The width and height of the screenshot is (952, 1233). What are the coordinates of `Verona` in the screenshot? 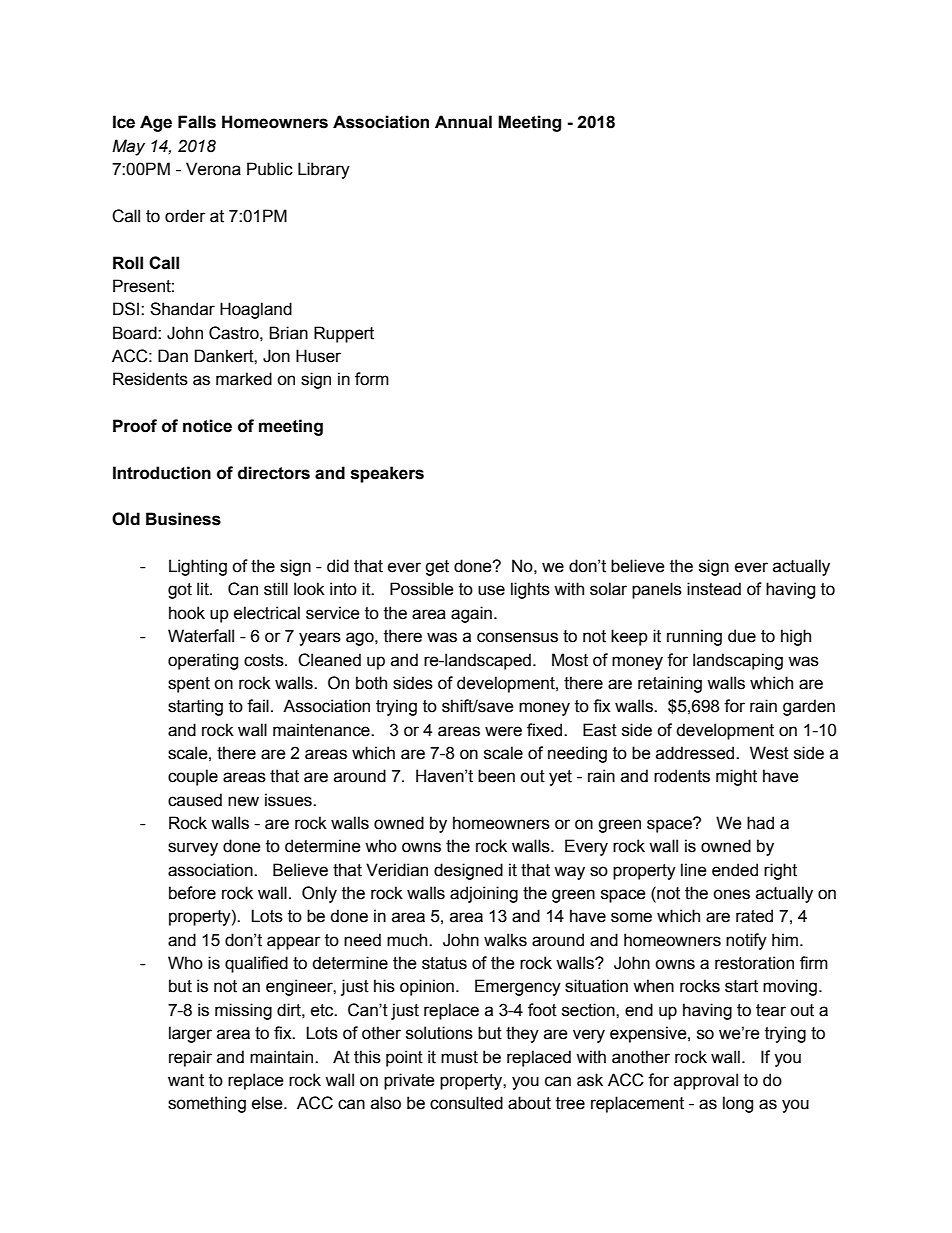 It's located at (213, 169).
